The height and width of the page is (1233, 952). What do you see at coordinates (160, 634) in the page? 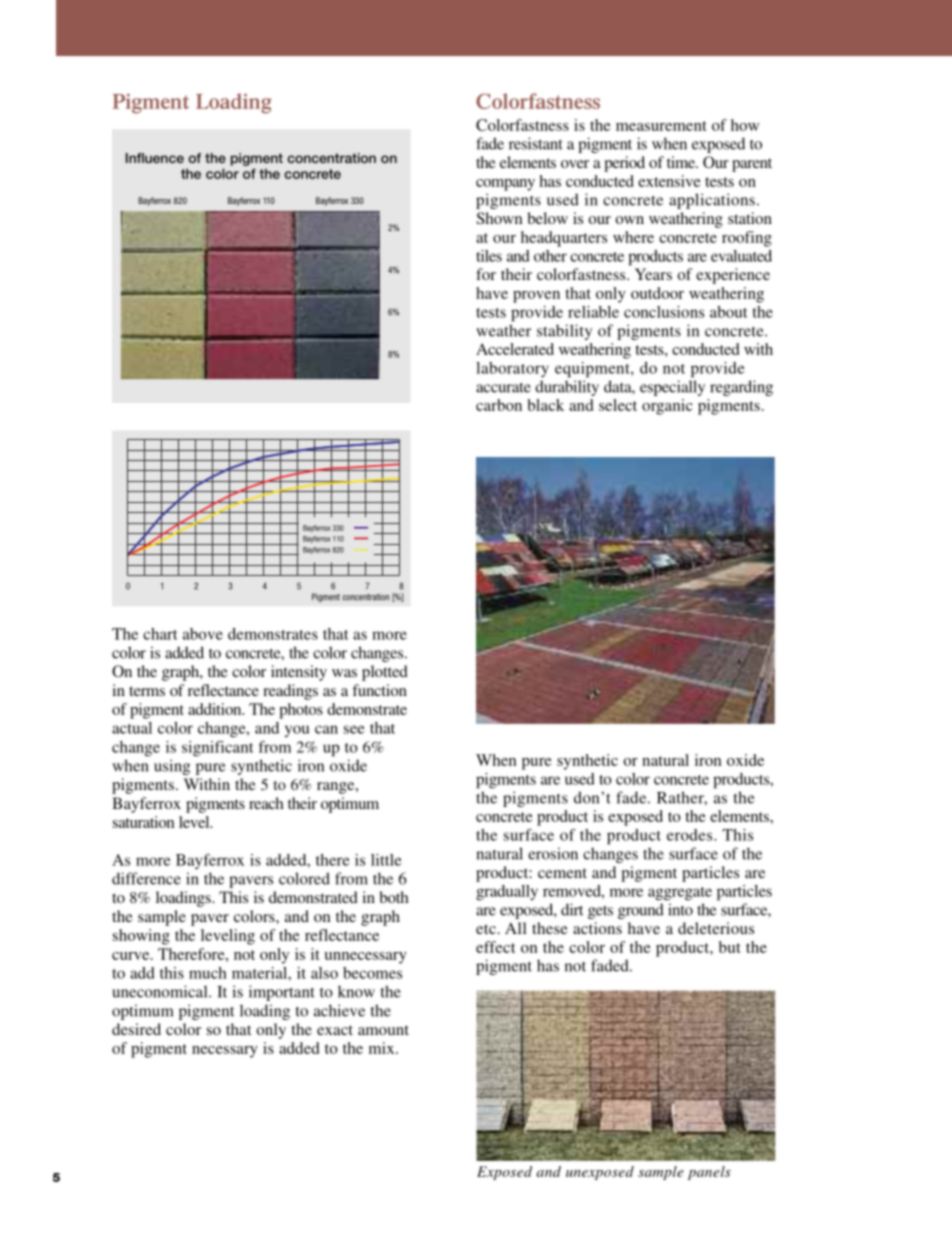
I see `chart` at bounding box center [160, 634].
